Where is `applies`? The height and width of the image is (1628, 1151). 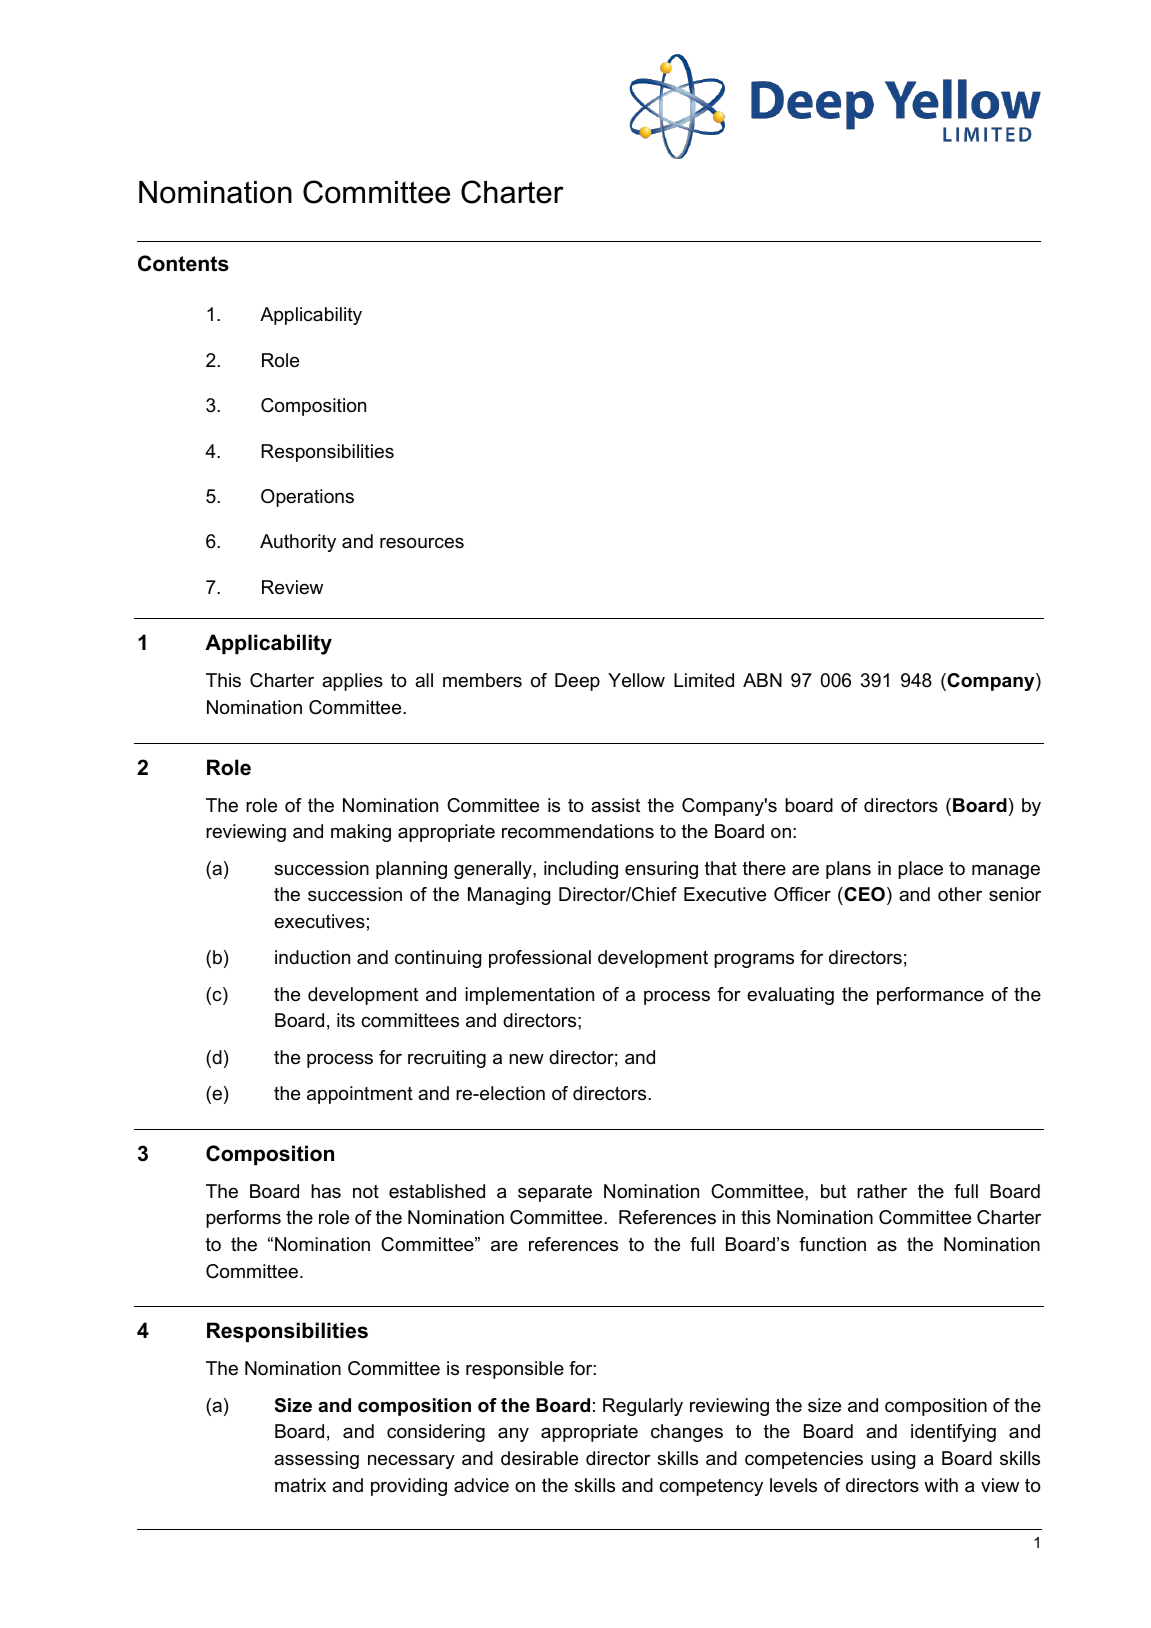
applies is located at coordinates (352, 682).
